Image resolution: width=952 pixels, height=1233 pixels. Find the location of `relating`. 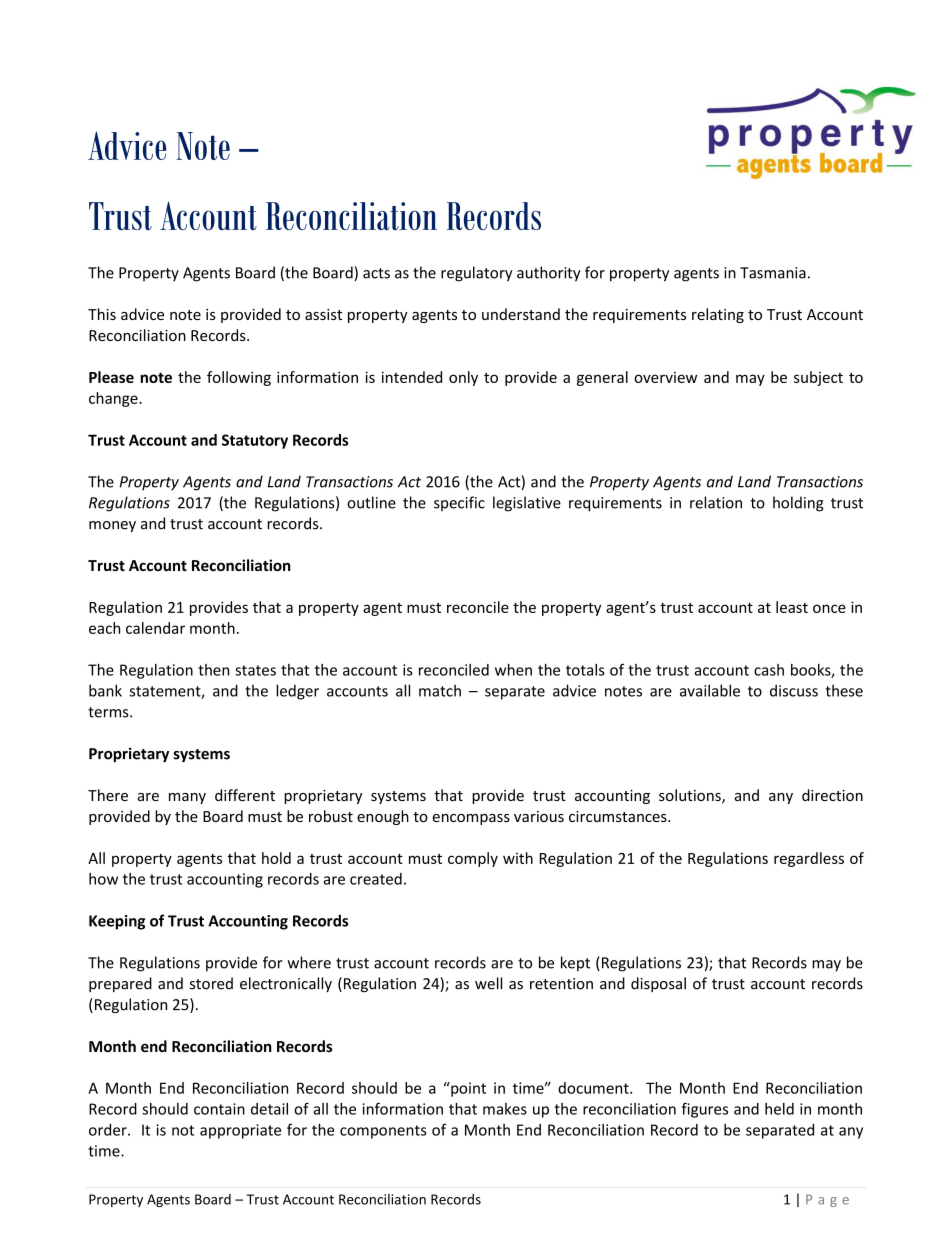

relating is located at coordinates (718, 315).
